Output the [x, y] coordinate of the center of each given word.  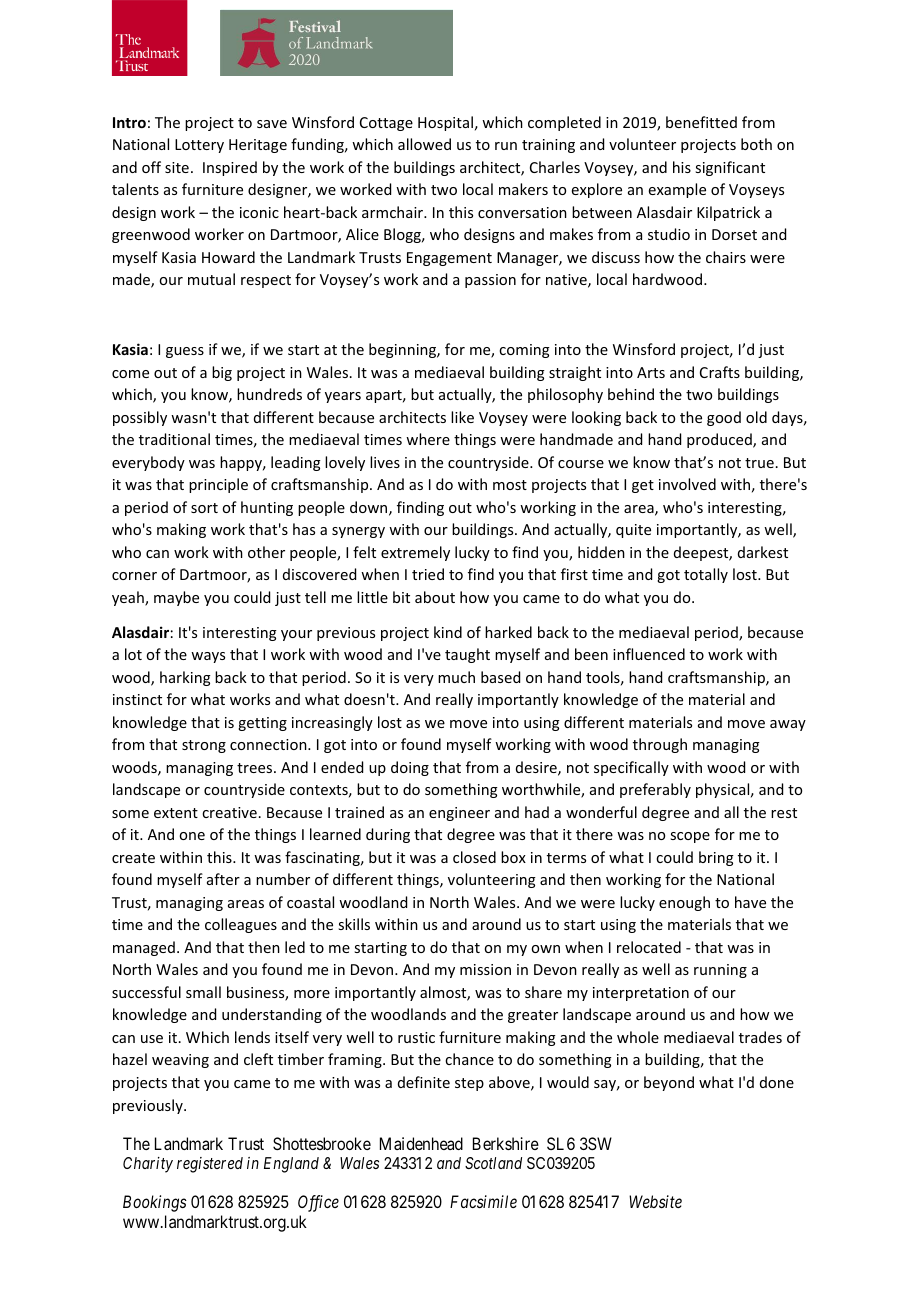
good [724, 418]
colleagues [241, 925]
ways [208, 657]
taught [467, 655]
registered [210, 1165]
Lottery [199, 146]
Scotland [493, 1163]
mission [485, 969]
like [462, 417]
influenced [649, 654]
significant [730, 168]
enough [684, 903]
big [222, 373]
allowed [424, 144]
